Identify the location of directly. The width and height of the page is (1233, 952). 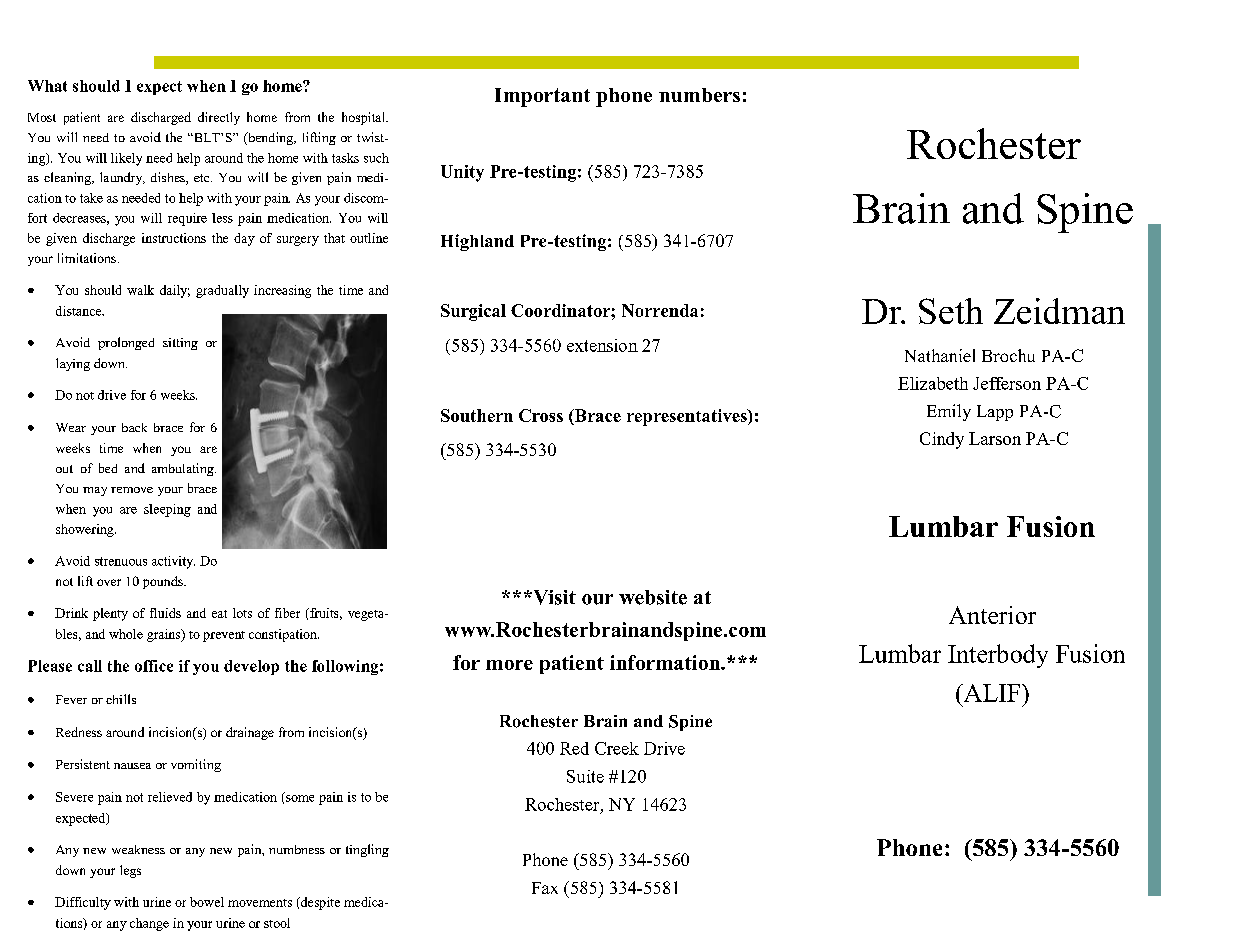
(219, 118).
